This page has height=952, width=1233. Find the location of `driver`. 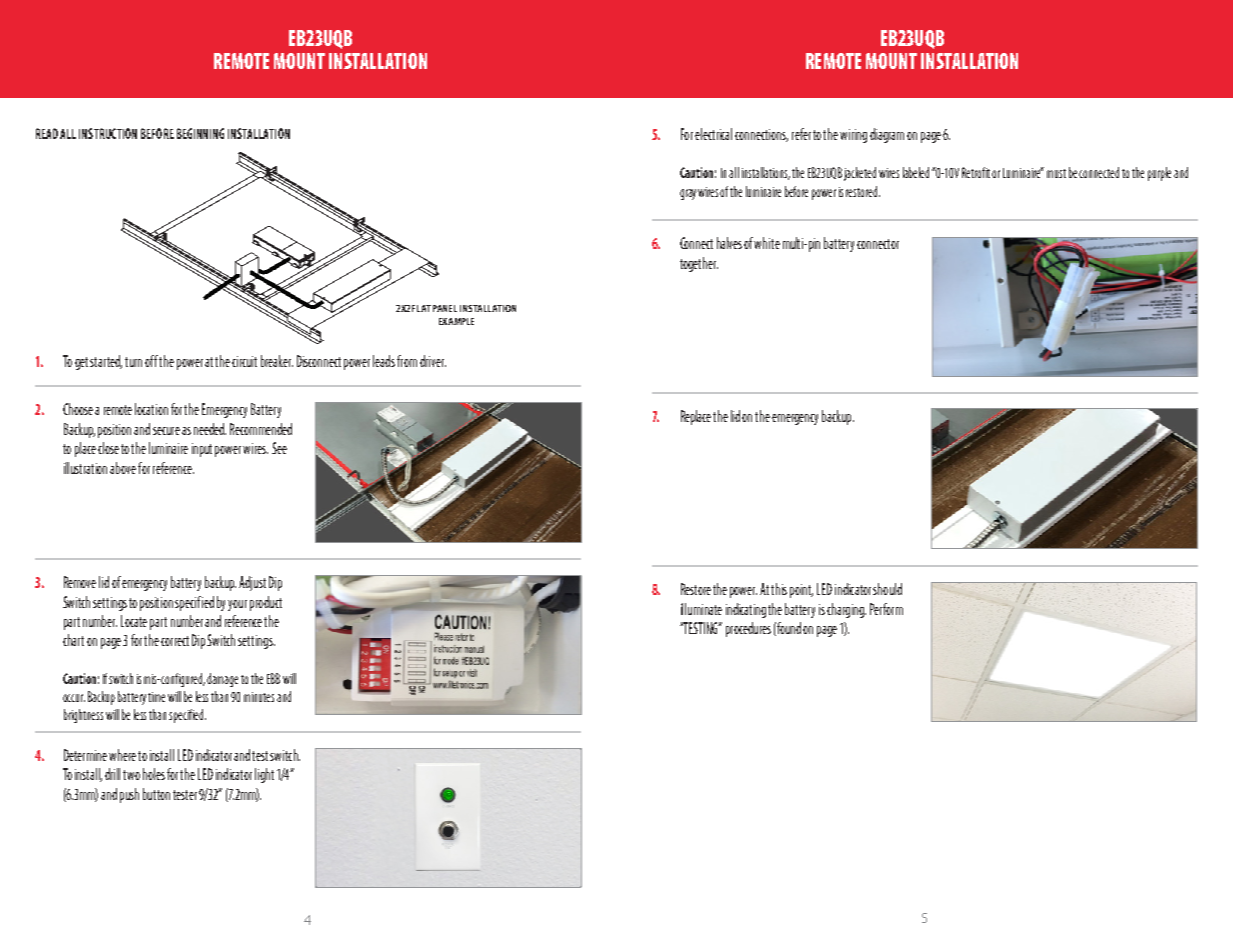

driver is located at coordinates (433, 361).
